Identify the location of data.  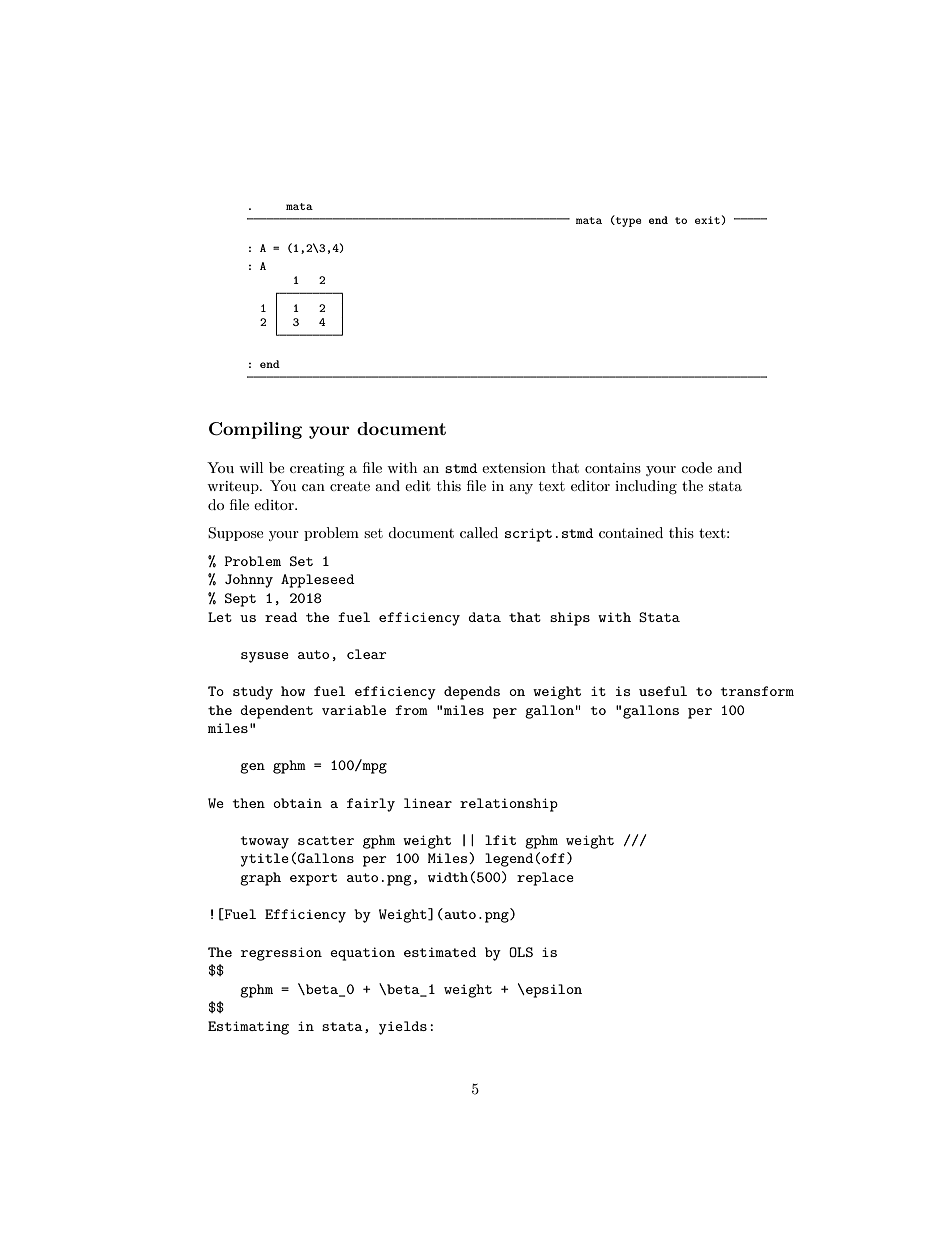
(484, 617).
